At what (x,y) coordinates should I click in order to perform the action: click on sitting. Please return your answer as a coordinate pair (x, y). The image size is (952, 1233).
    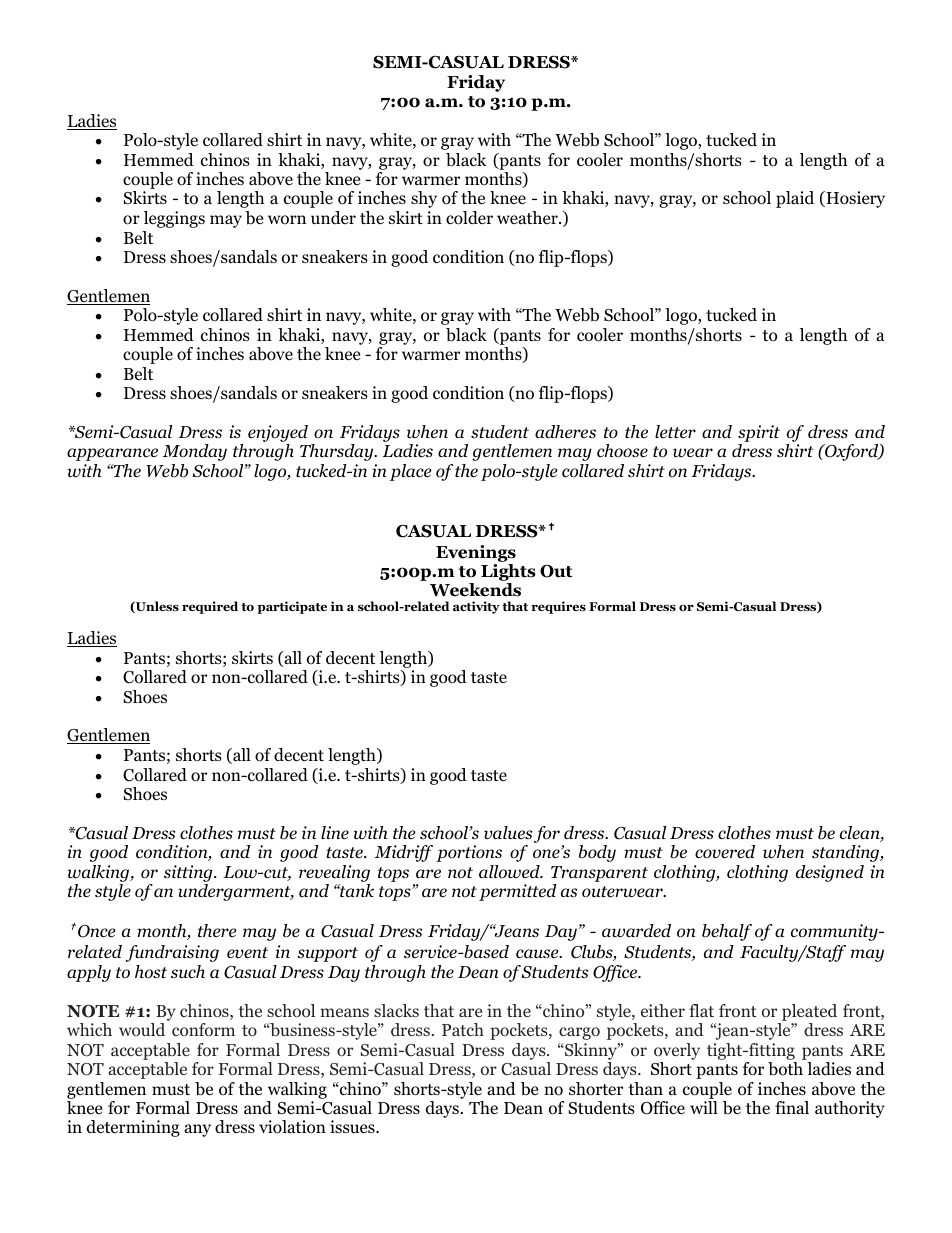
    Looking at the image, I should click on (189, 875).
